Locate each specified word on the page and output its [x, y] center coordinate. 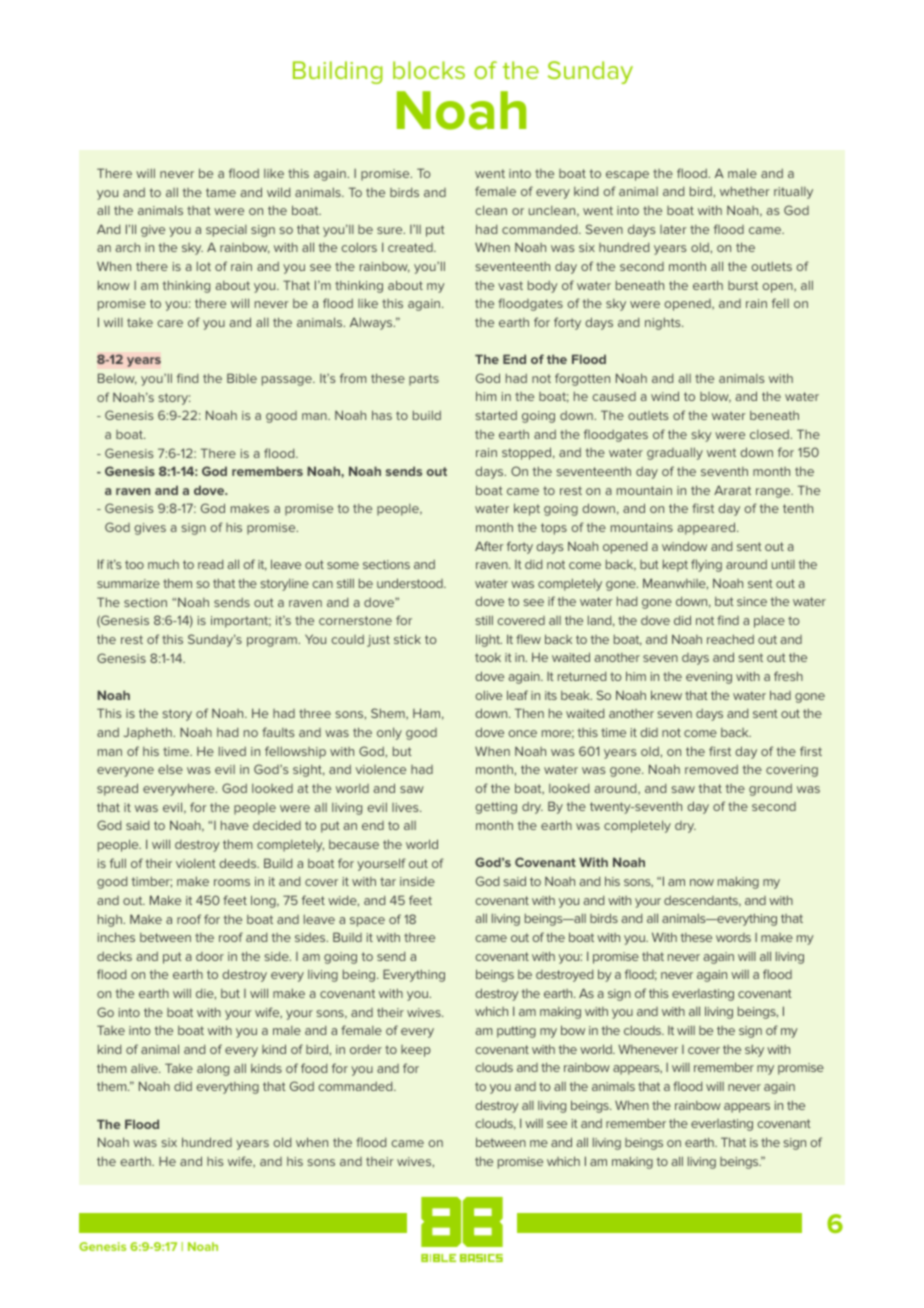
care [170, 323]
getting [496, 808]
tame [221, 192]
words [733, 937]
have [235, 825]
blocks [429, 70]
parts [424, 380]
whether [745, 191]
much [163, 564]
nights [664, 323]
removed [711, 769]
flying [706, 565]
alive [145, 1068]
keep [416, 1051]
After [489, 546]
